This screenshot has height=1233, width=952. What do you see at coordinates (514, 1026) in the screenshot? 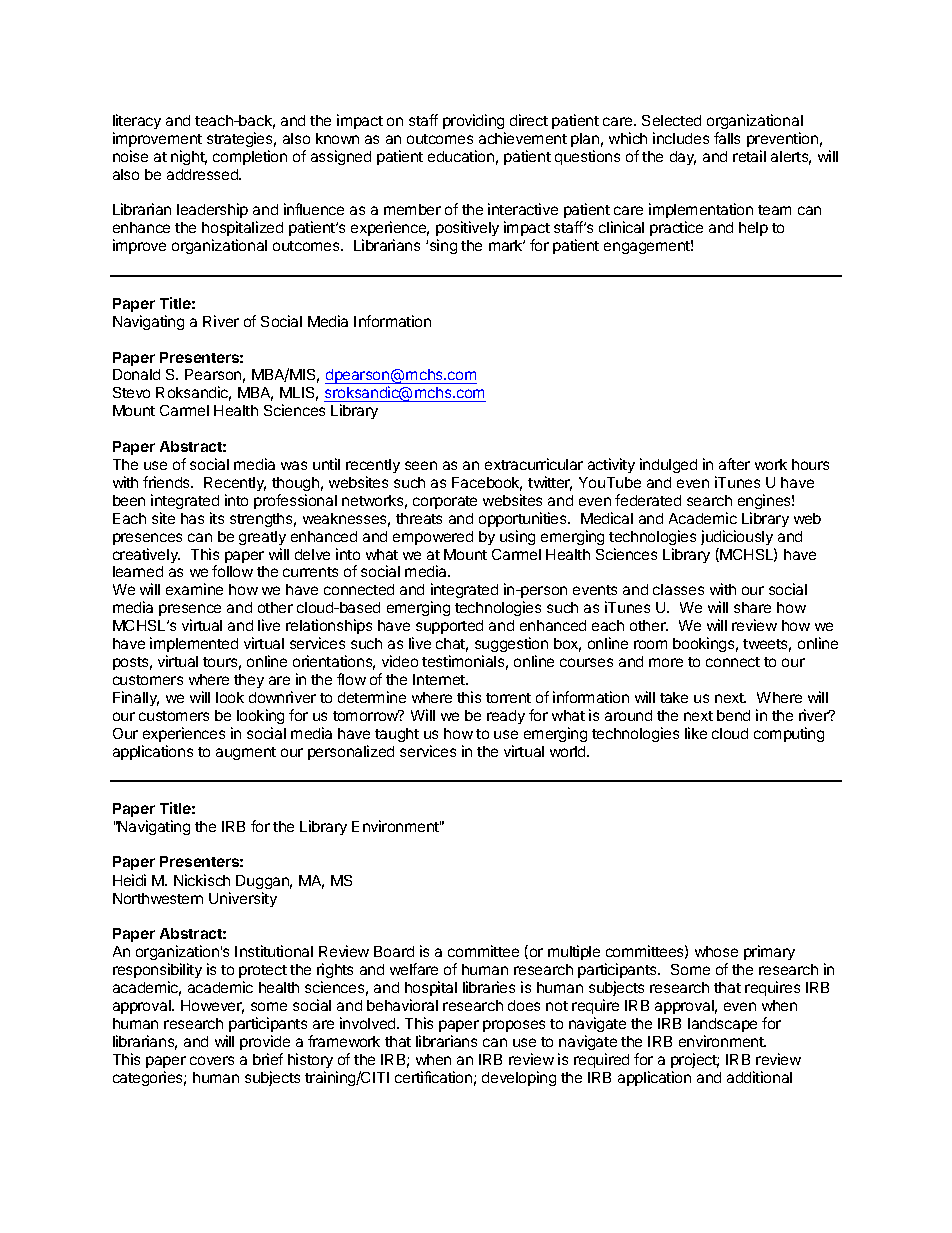
I see `proposes` at bounding box center [514, 1026].
